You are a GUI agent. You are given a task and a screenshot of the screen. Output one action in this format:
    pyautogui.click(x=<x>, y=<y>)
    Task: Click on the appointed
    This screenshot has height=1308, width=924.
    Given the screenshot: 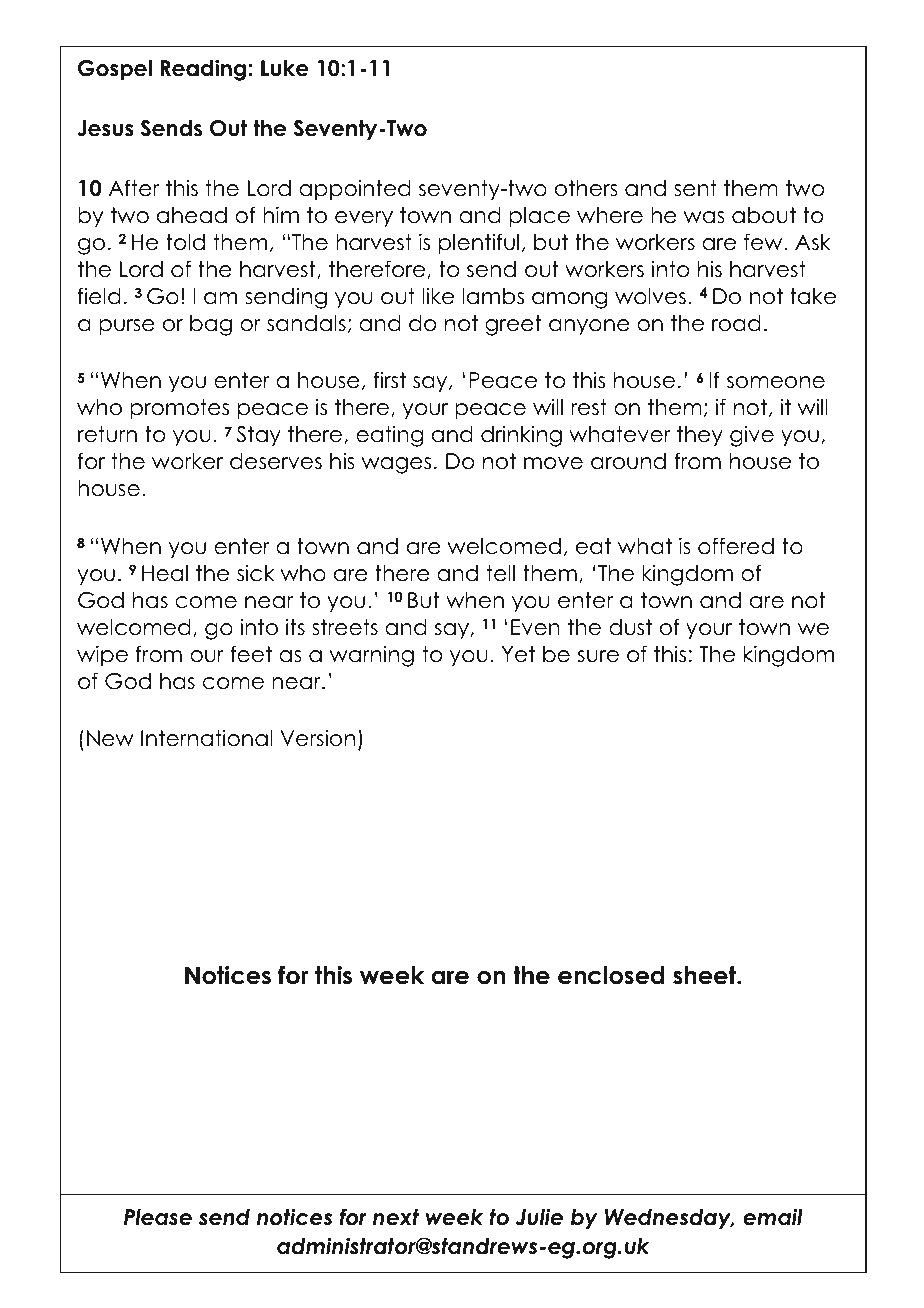 What is the action you would take?
    pyautogui.click(x=355, y=190)
